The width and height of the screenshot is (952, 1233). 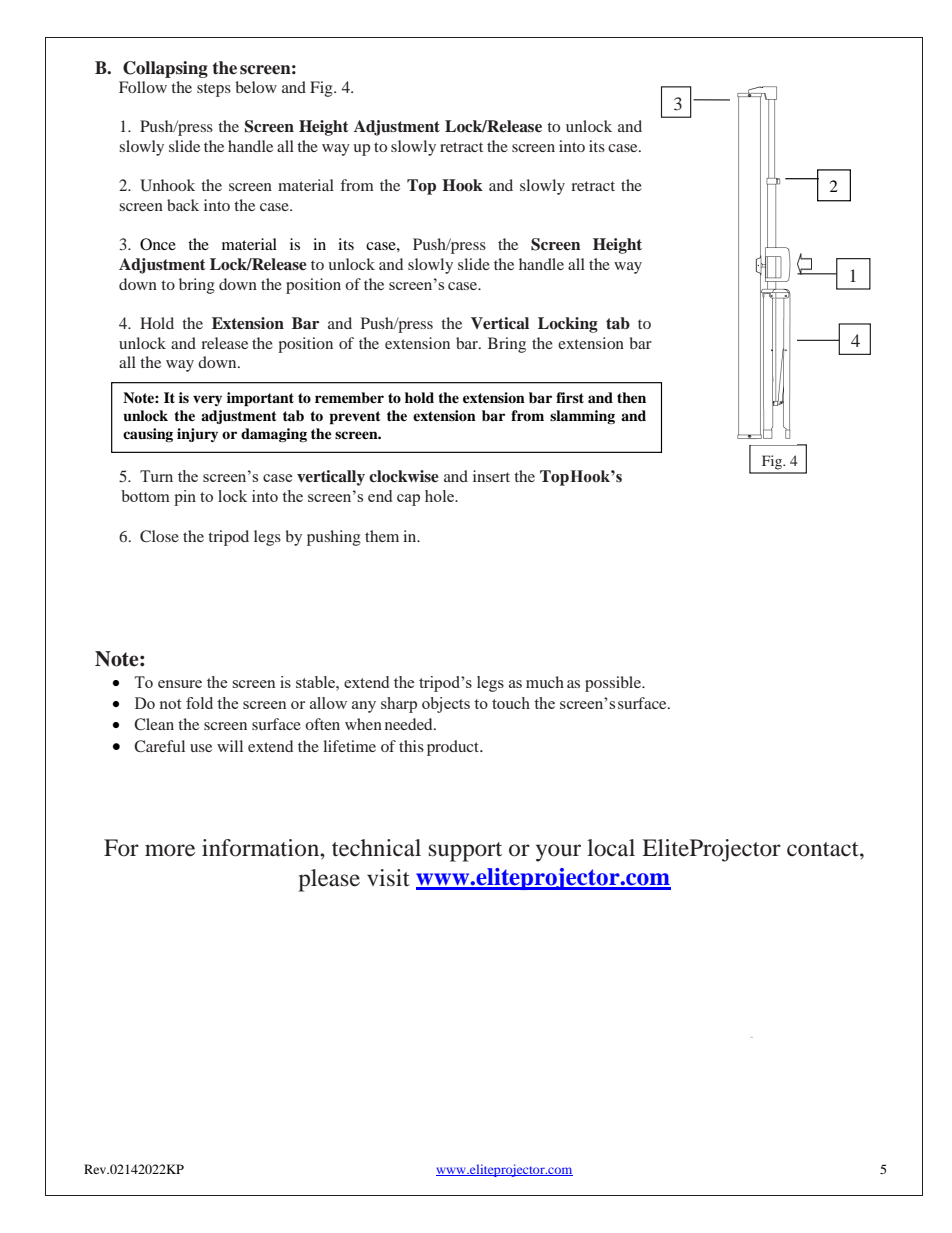 What do you see at coordinates (207, 400) in the screenshot?
I see `very` at bounding box center [207, 400].
